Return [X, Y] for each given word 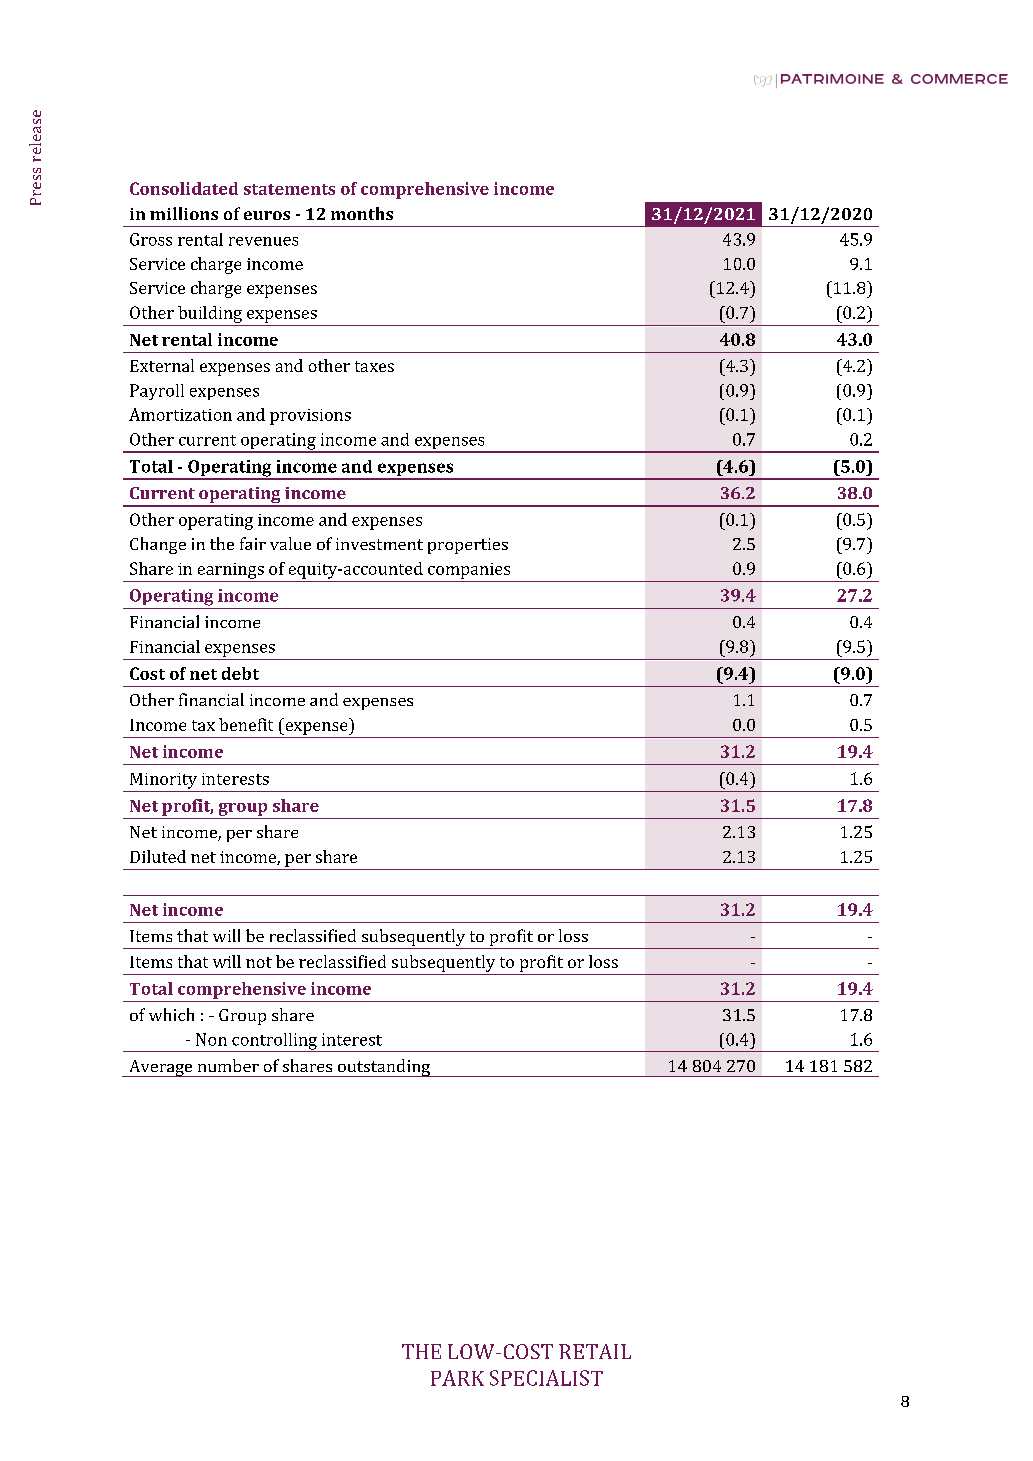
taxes [374, 366]
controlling [274, 1042]
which [171, 1014]
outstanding [384, 1068]
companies [469, 571]
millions [184, 213]
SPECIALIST [546, 1378]
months [362, 213]
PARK [457, 1378]
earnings [231, 571]
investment [379, 544]
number [228, 1065]
